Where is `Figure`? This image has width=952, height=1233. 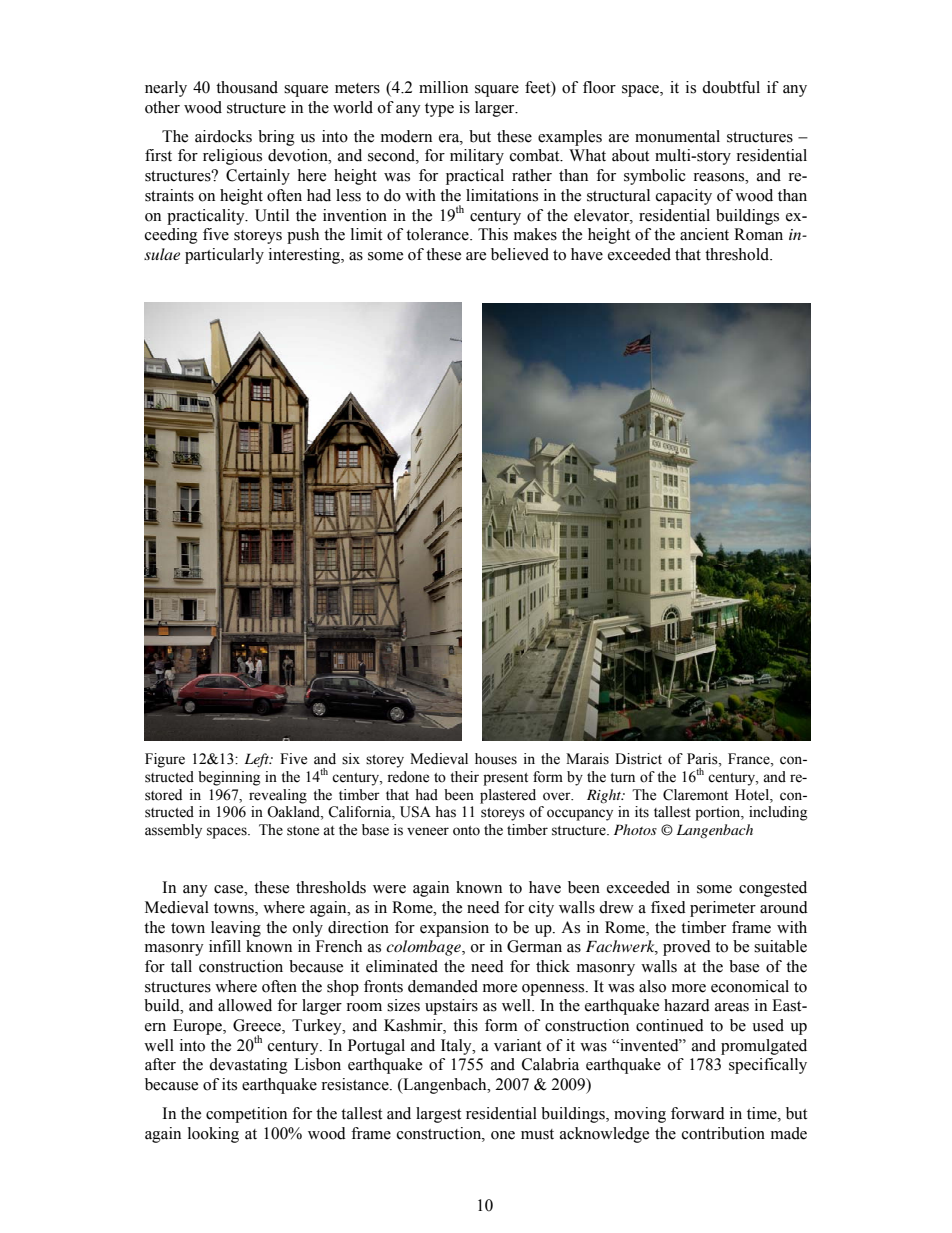
Figure is located at coordinates (165, 760).
